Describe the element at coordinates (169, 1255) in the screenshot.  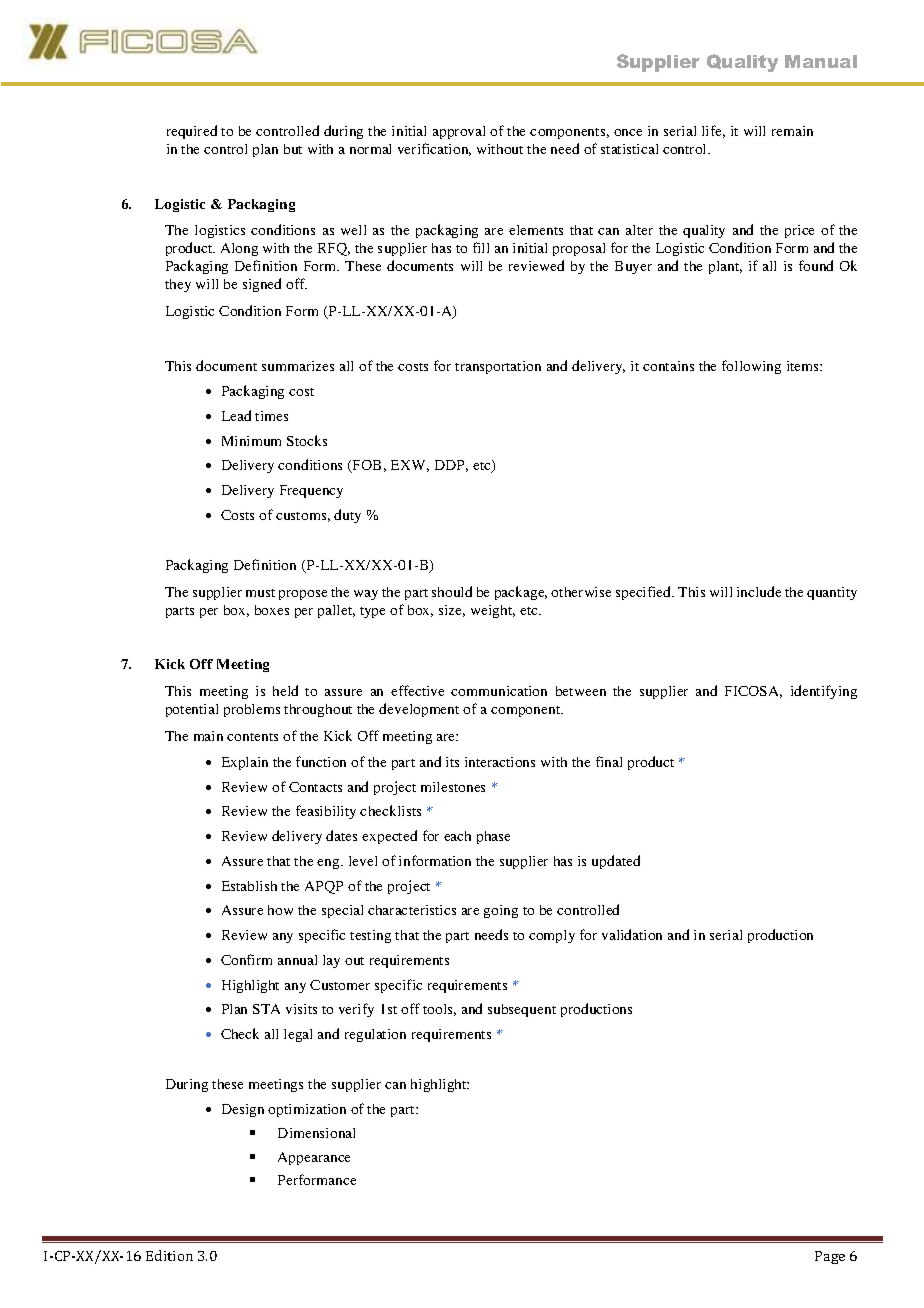
I see `Edition` at that location.
